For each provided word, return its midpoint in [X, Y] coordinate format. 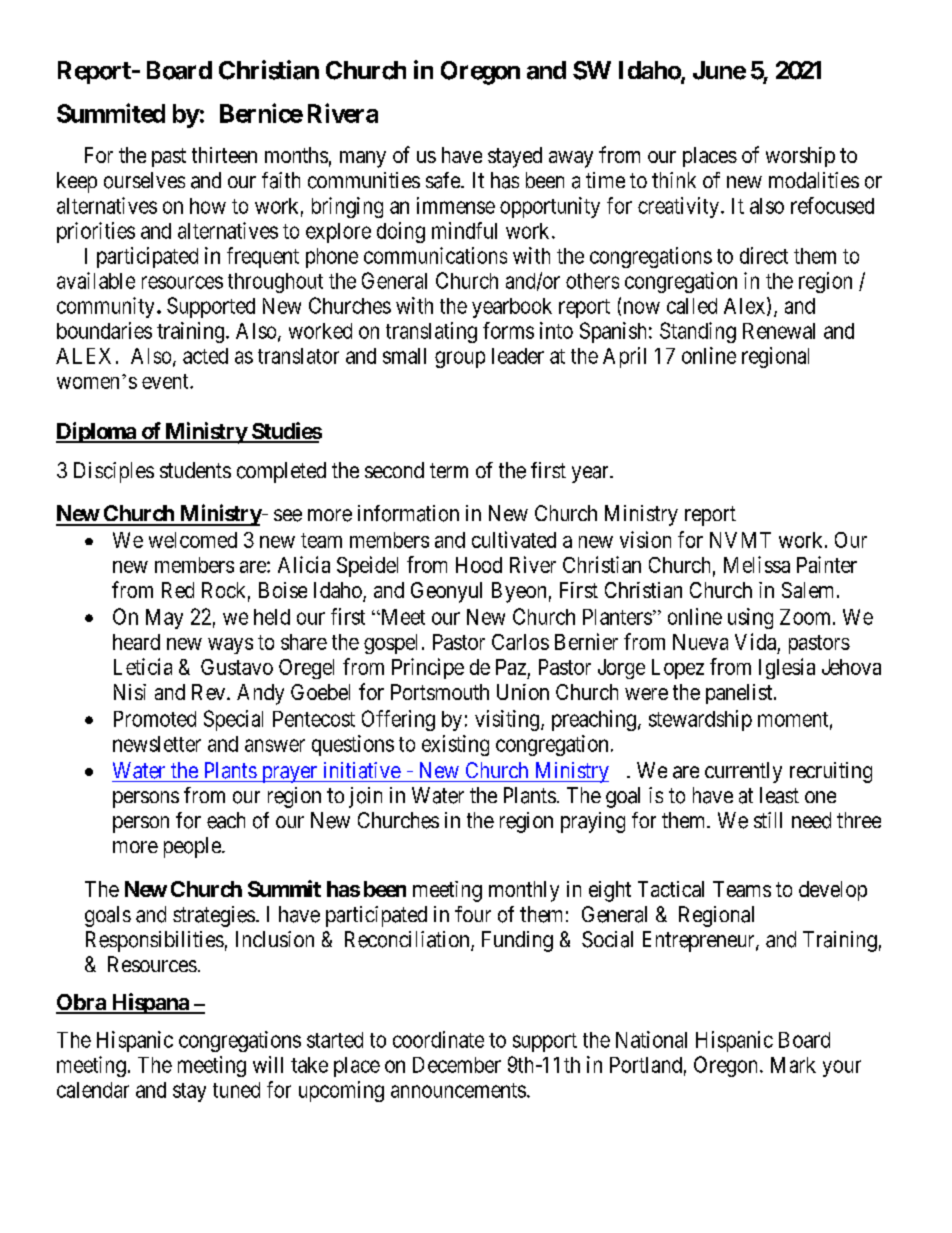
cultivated [514, 539]
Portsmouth [440, 692]
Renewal [779, 331]
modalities [814, 180]
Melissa [757, 564]
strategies [214, 916]
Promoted [155, 719]
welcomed [193, 540]
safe [444, 180]
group [460, 359]
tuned [236, 1090]
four [473, 914]
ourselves [144, 180]
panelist [740, 694]
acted [205, 356]
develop [833, 891]
